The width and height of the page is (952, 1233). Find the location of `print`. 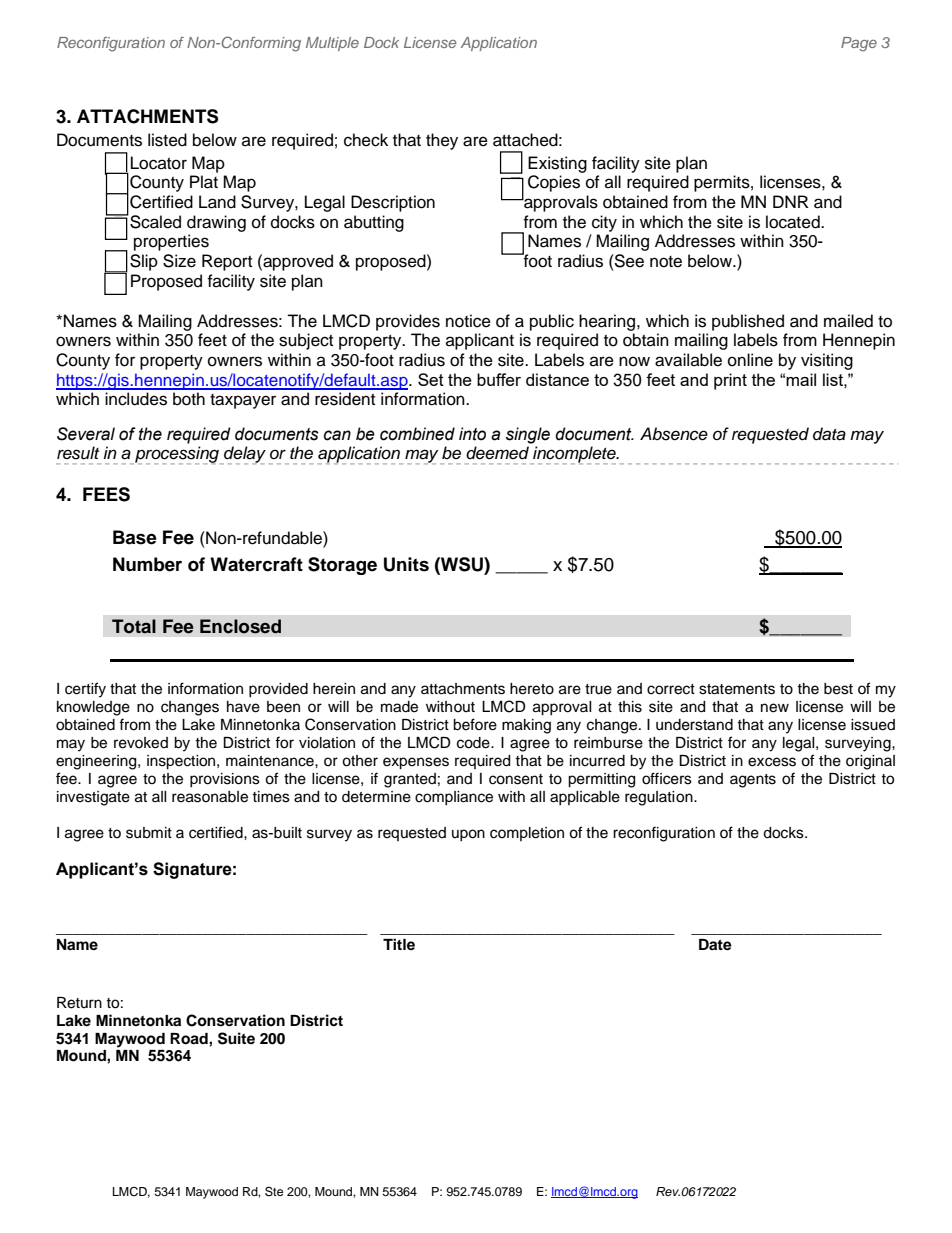

print is located at coordinates (730, 381).
